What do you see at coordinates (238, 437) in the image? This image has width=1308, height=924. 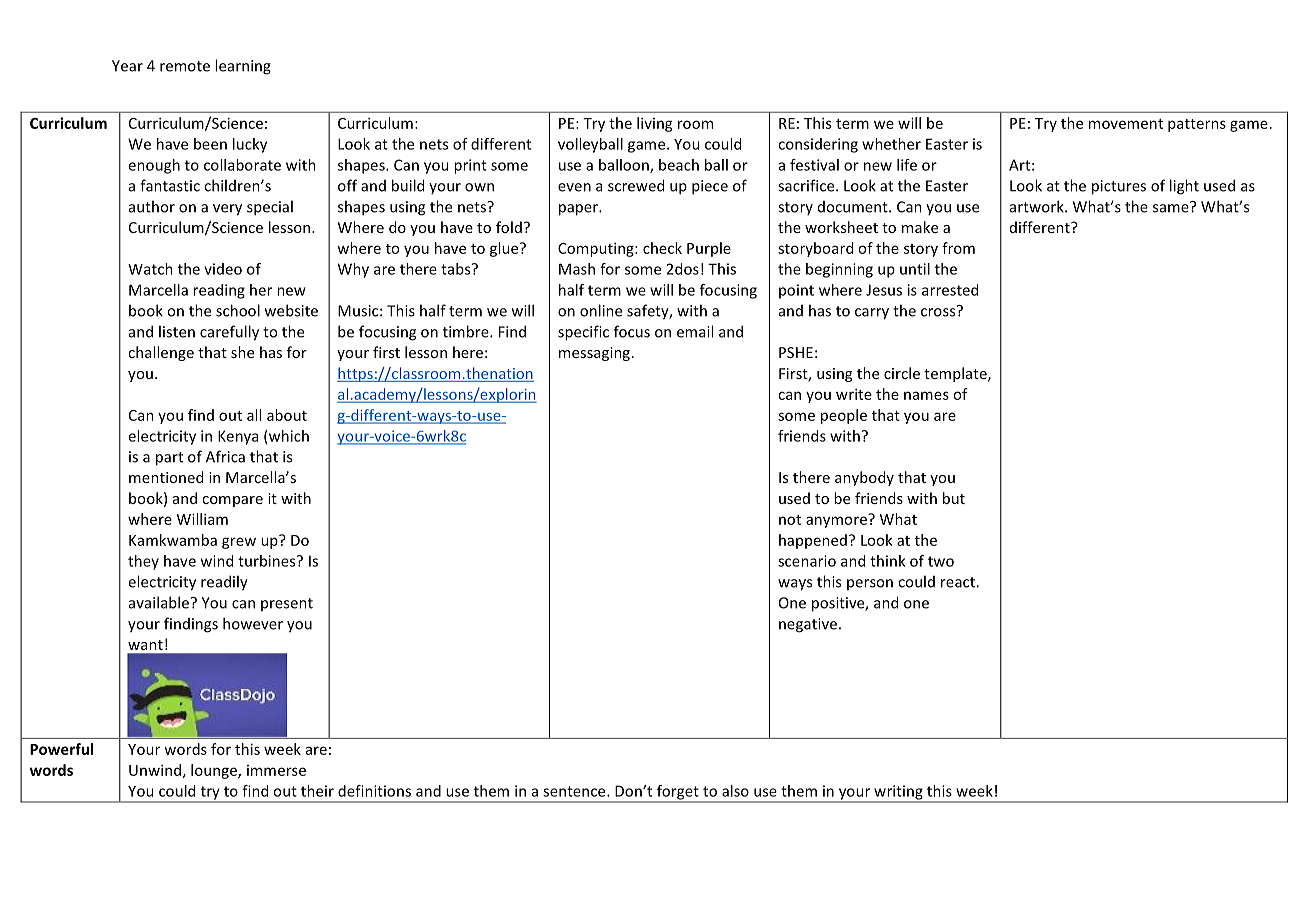 I see `Kenya` at bounding box center [238, 437].
